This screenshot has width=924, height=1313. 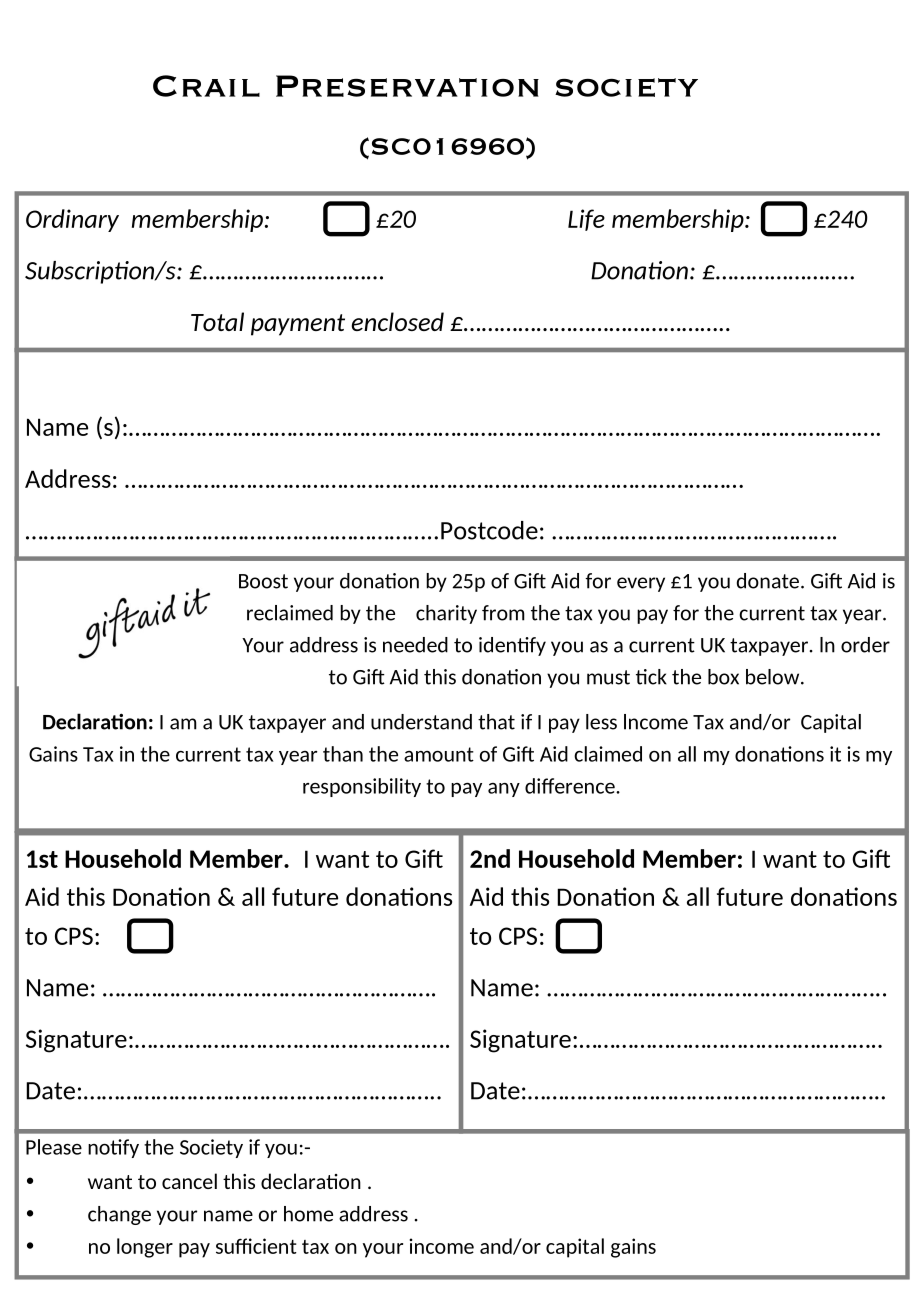 What do you see at coordinates (641, 584) in the screenshot?
I see `every` at bounding box center [641, 584].
